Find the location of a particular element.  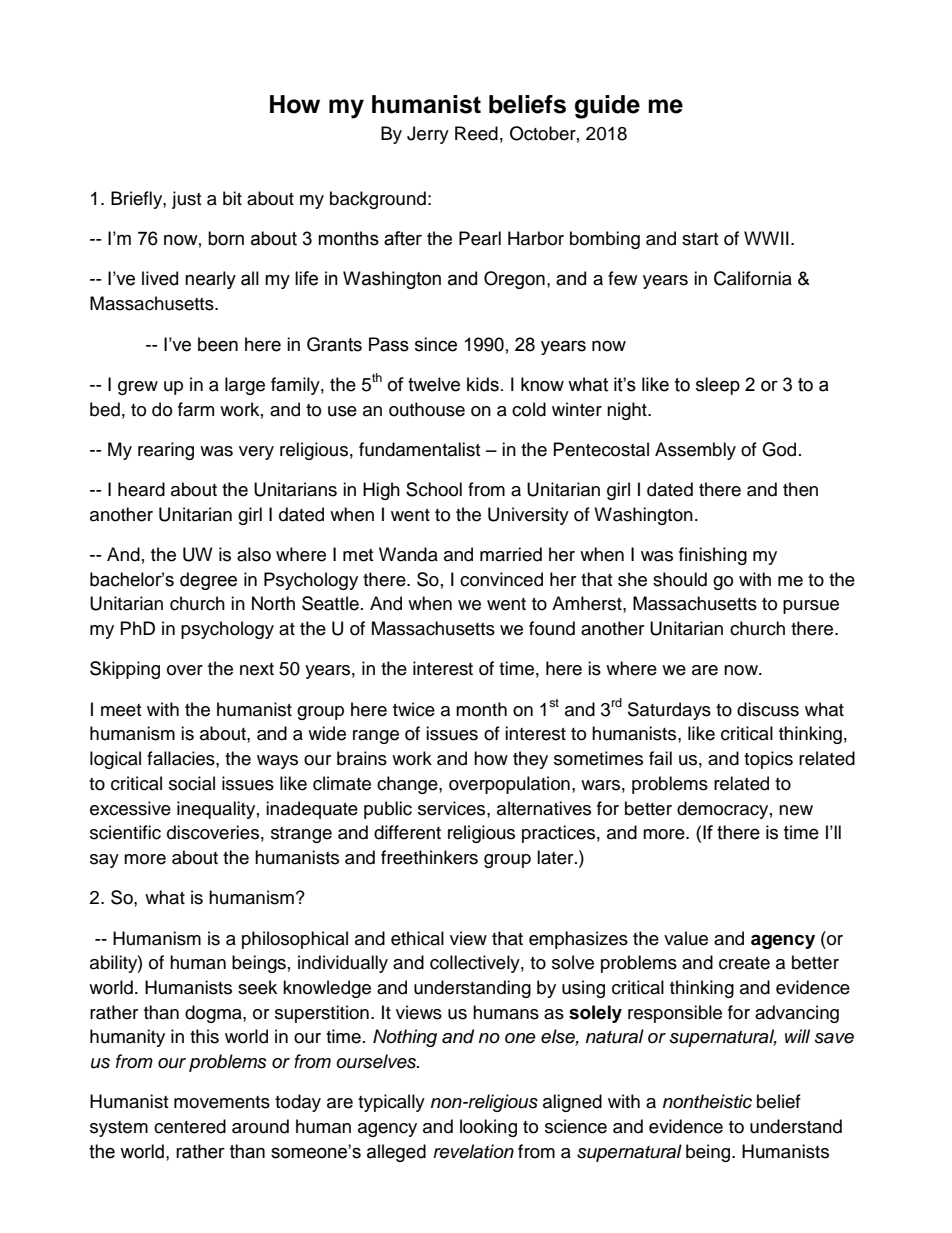

kids is located at coordinates (483, 384).
